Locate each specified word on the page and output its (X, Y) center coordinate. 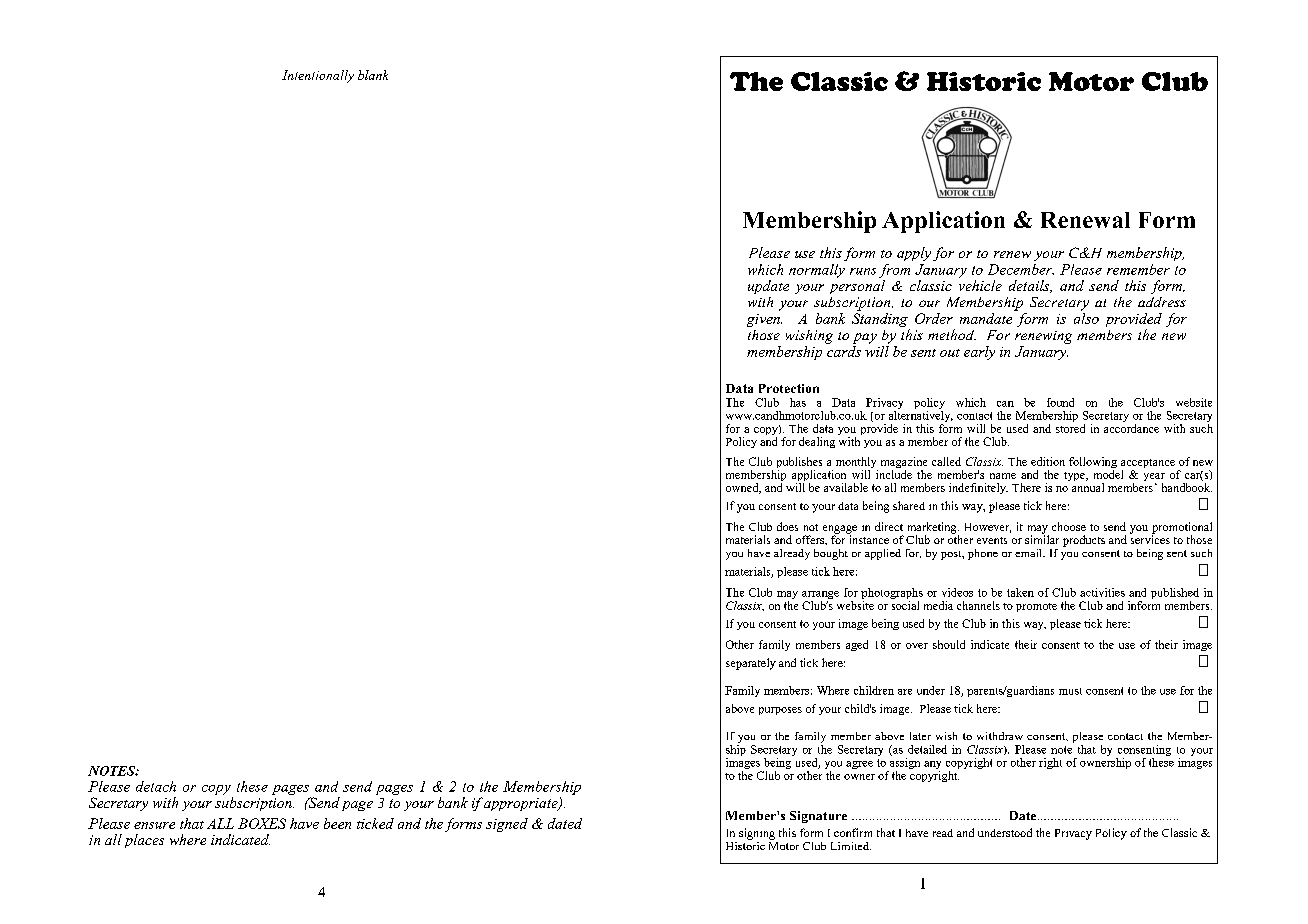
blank (373, 75)
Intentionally (318, 76)
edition (1048, 461)
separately (751, 664)
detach (156, 786)
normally (817, 271)
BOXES (262, 823)
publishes (799, 464)
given (764, 320)
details (1030, 286)
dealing (817, 442)
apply (914, 254)
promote (1036, 607)
